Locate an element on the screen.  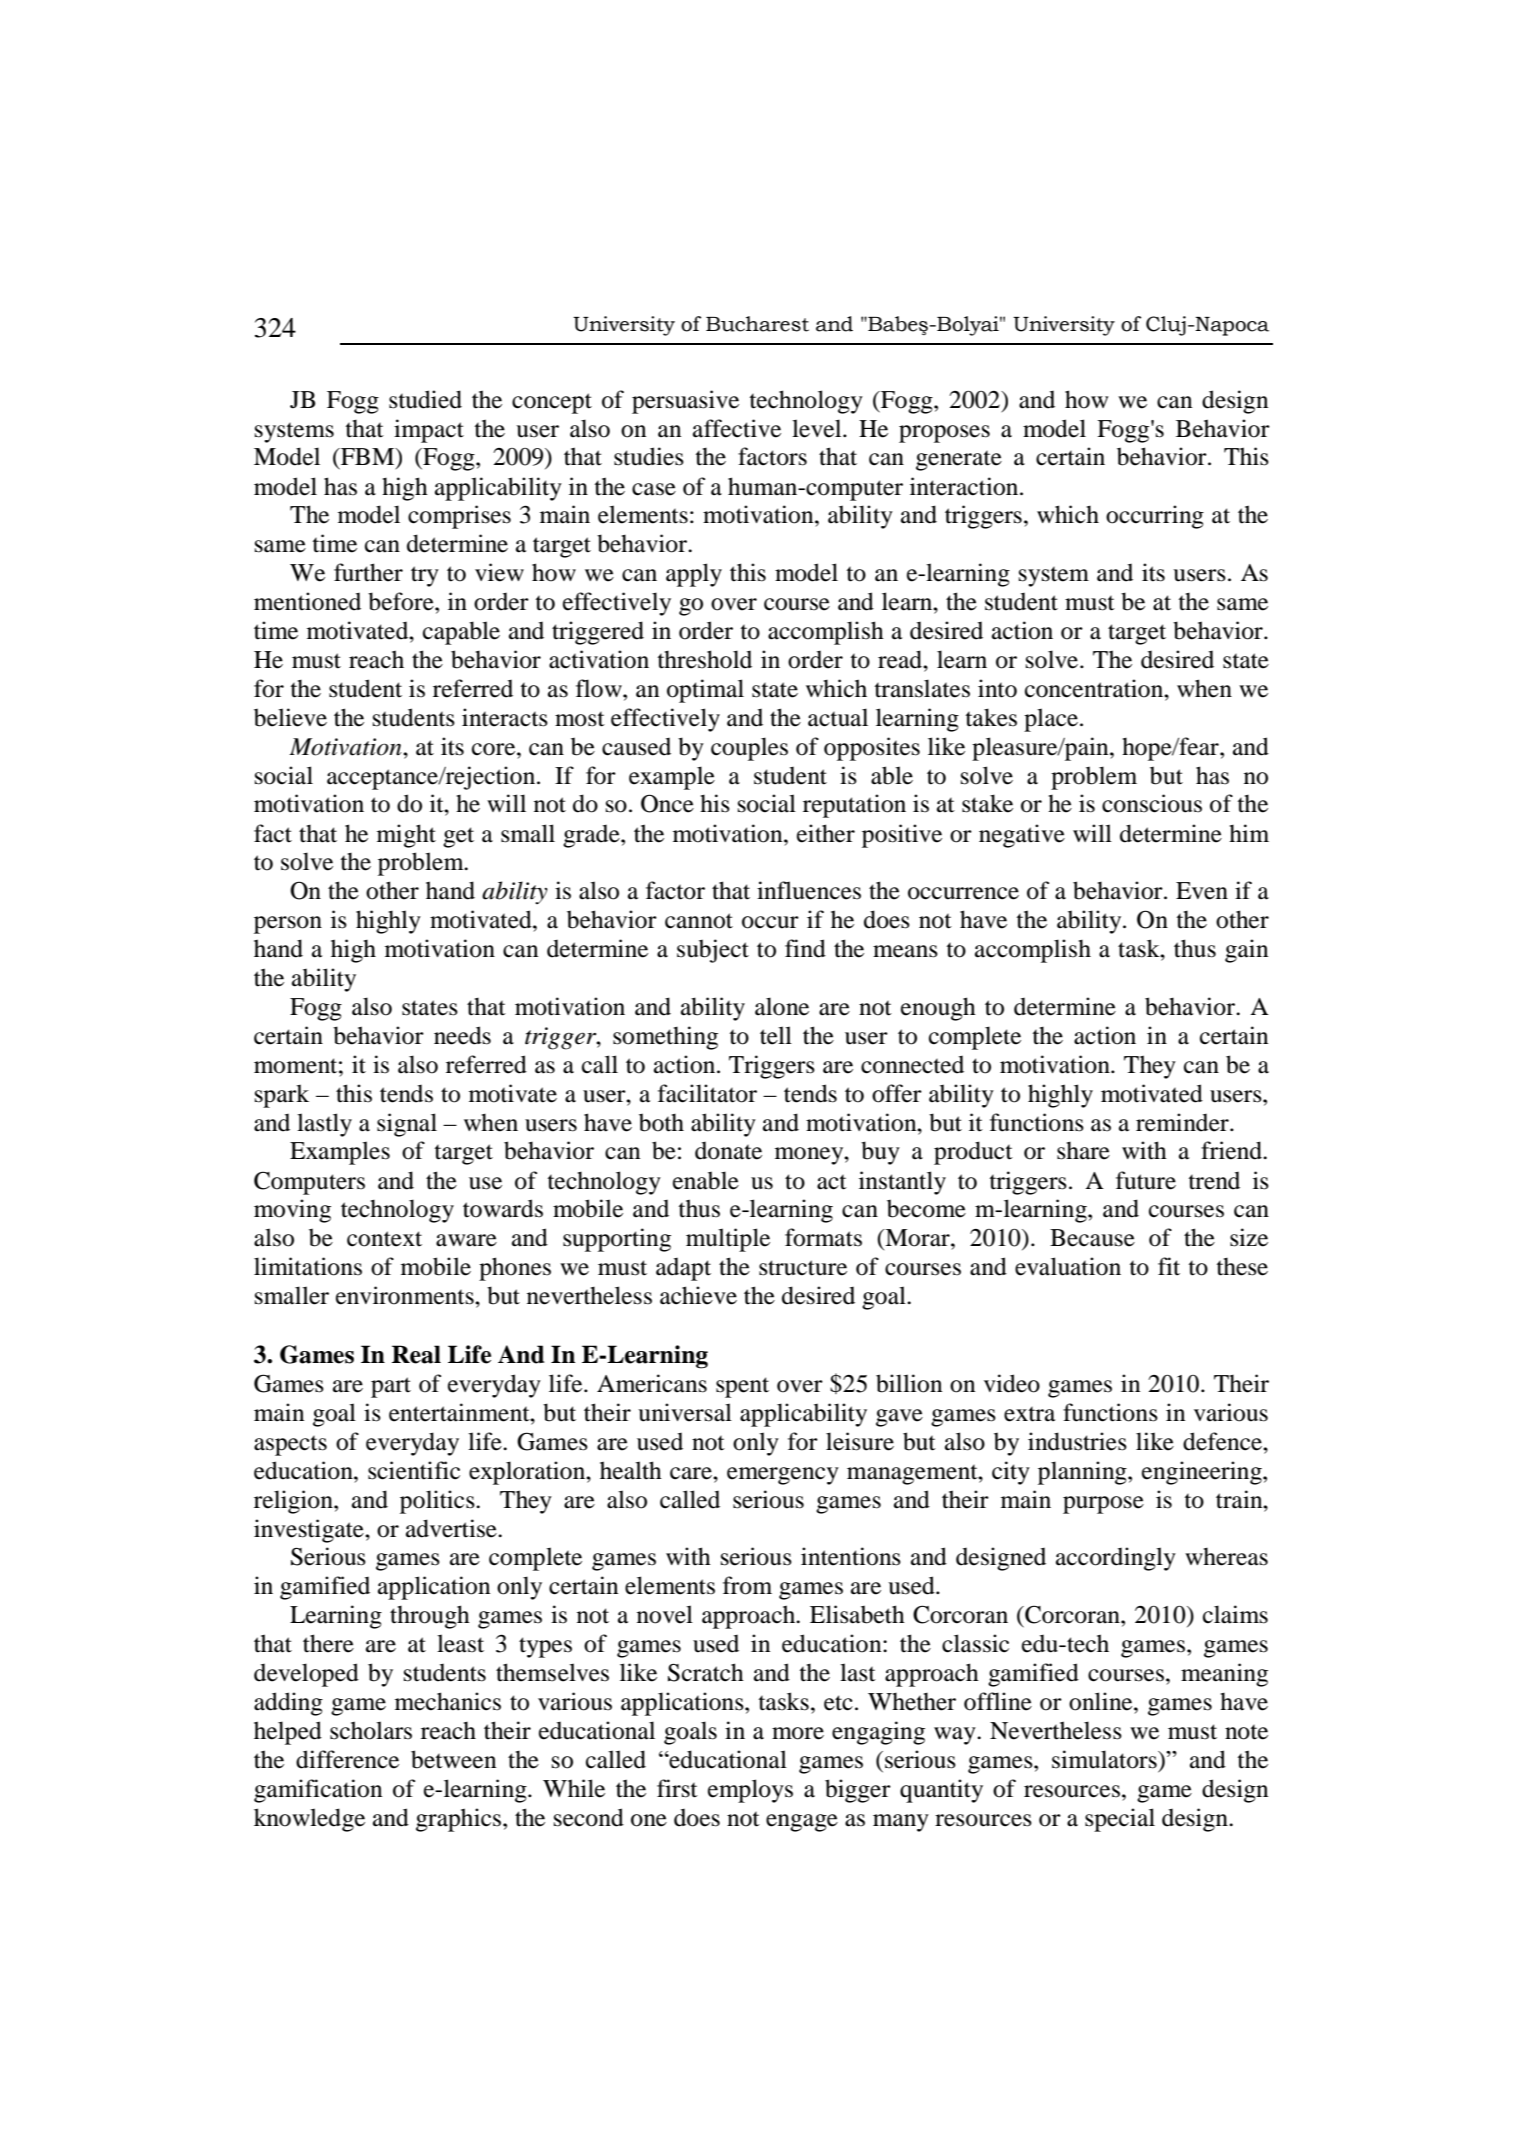
difference is located at coordinates (347, 1759).
